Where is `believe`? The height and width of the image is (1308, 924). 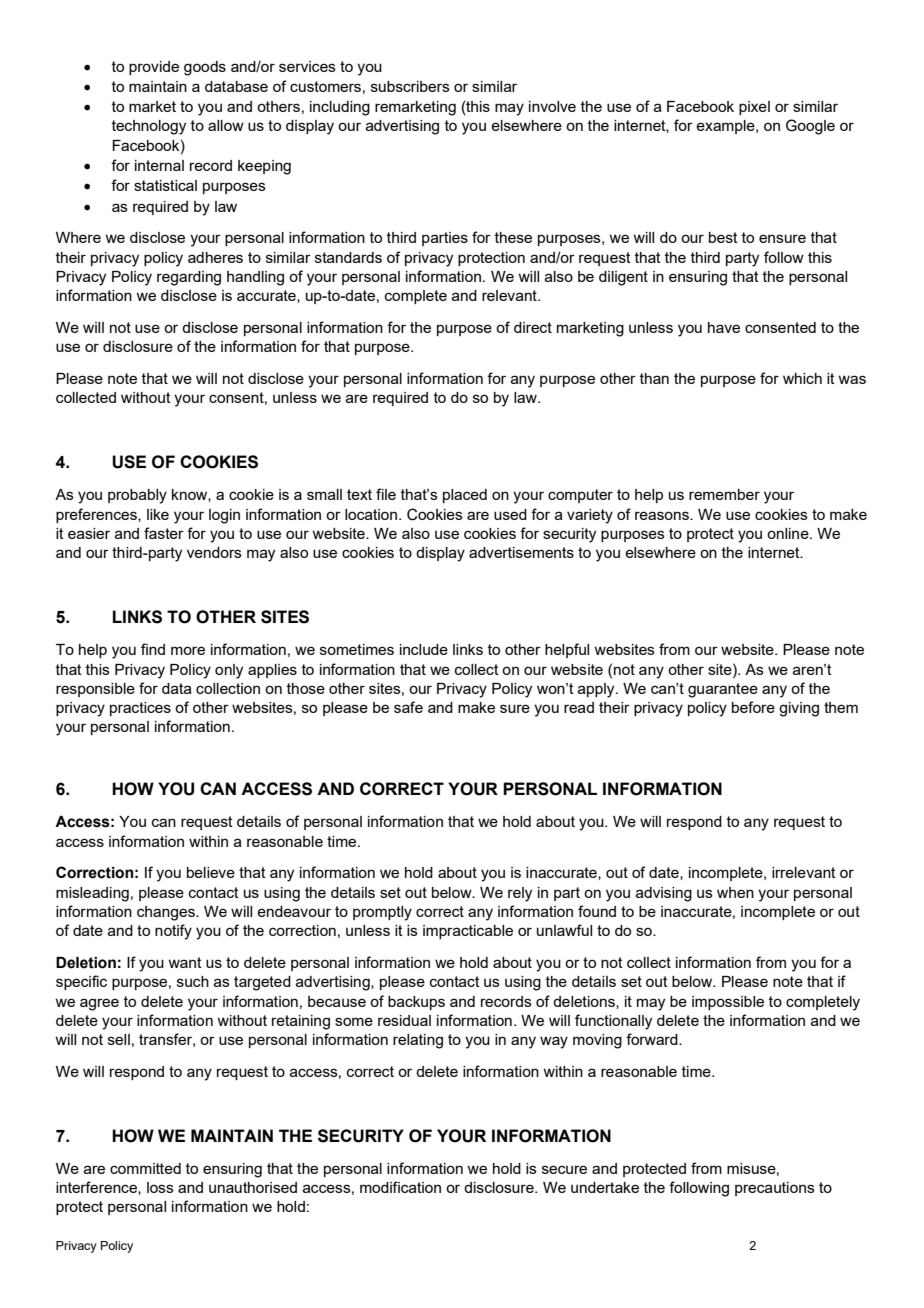 believe is located at coordinates (211, 872).
